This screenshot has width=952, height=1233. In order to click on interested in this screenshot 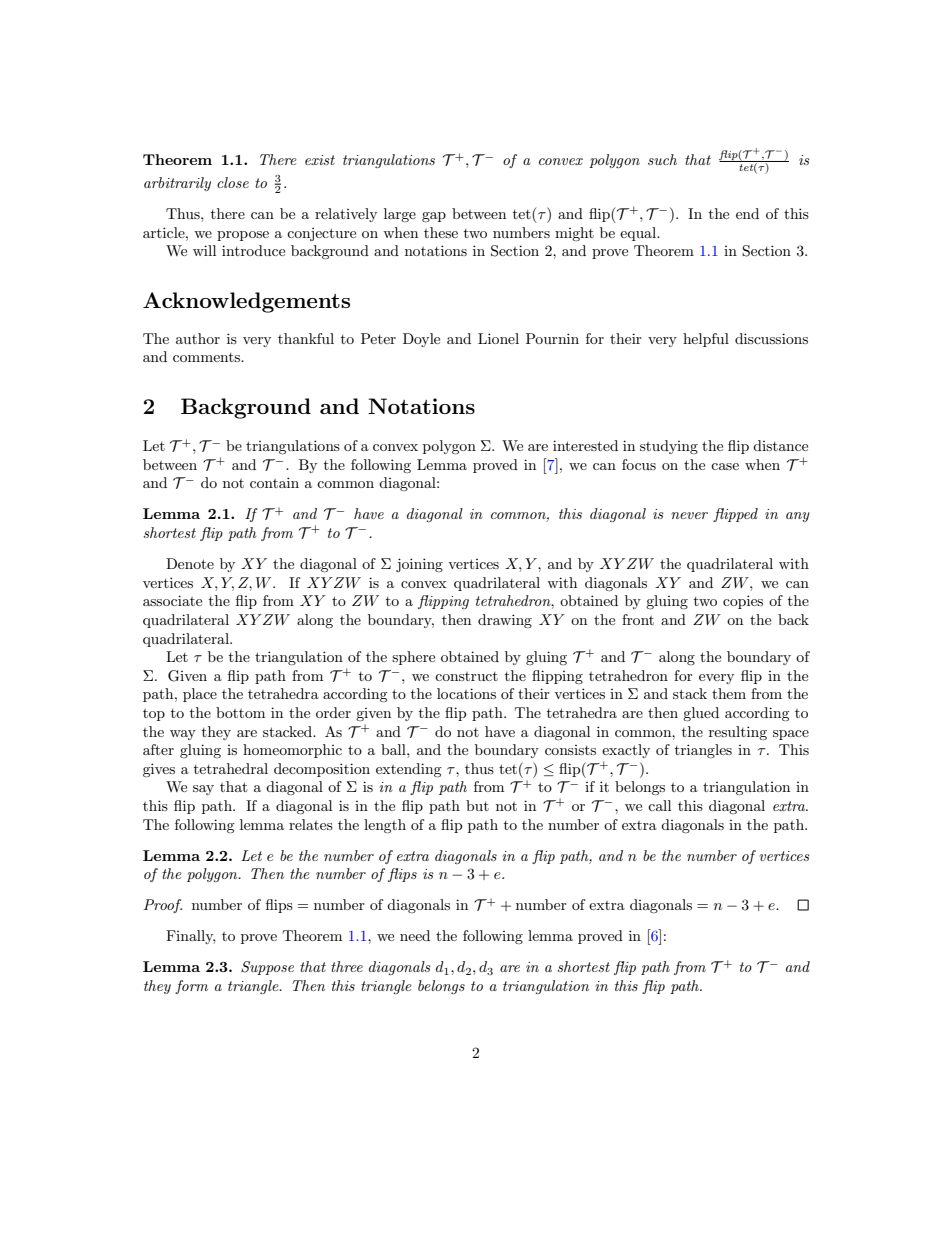, I will do `click(585, 445)`.
